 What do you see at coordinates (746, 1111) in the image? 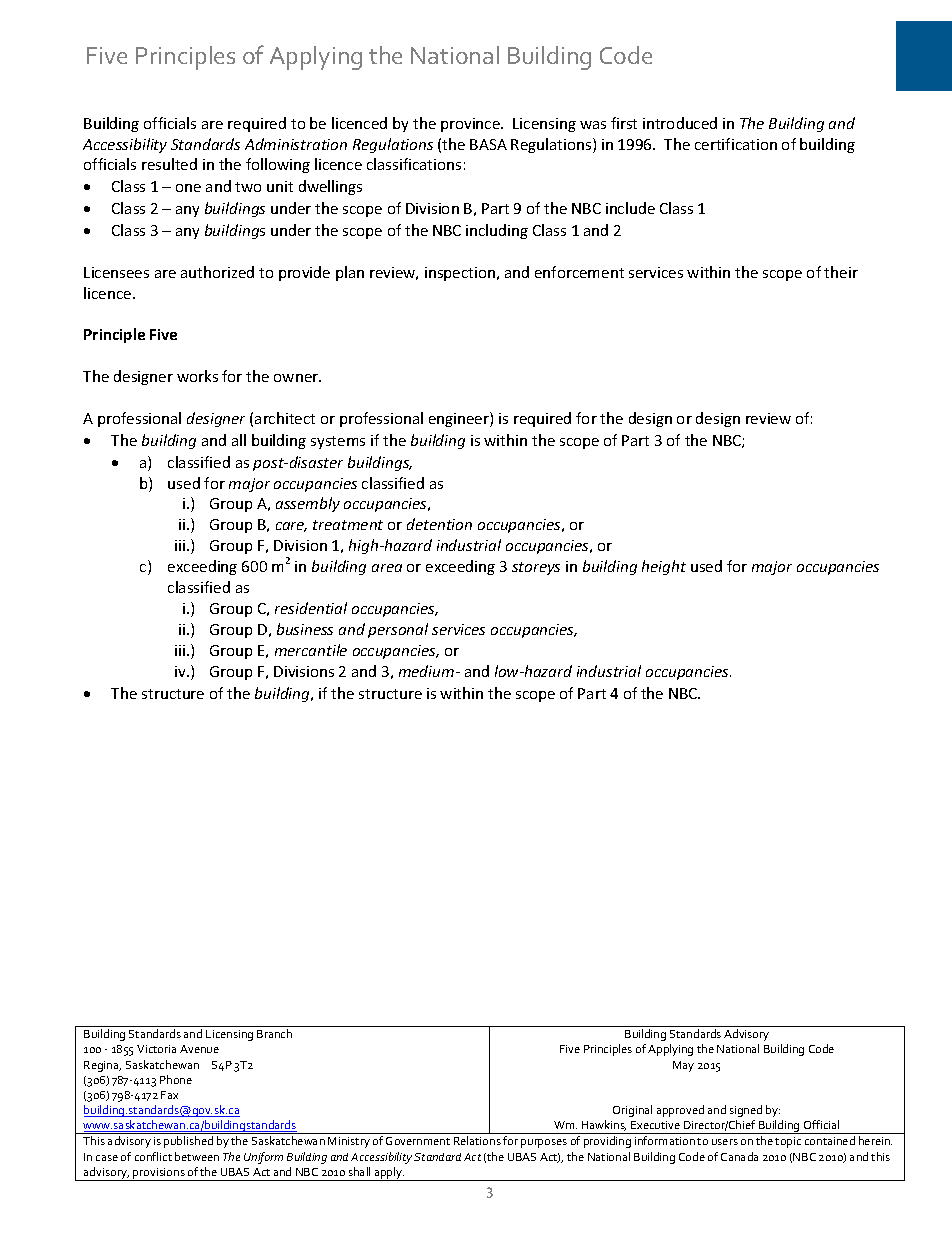
I see `signed` at bounding box center [746, 1111].
